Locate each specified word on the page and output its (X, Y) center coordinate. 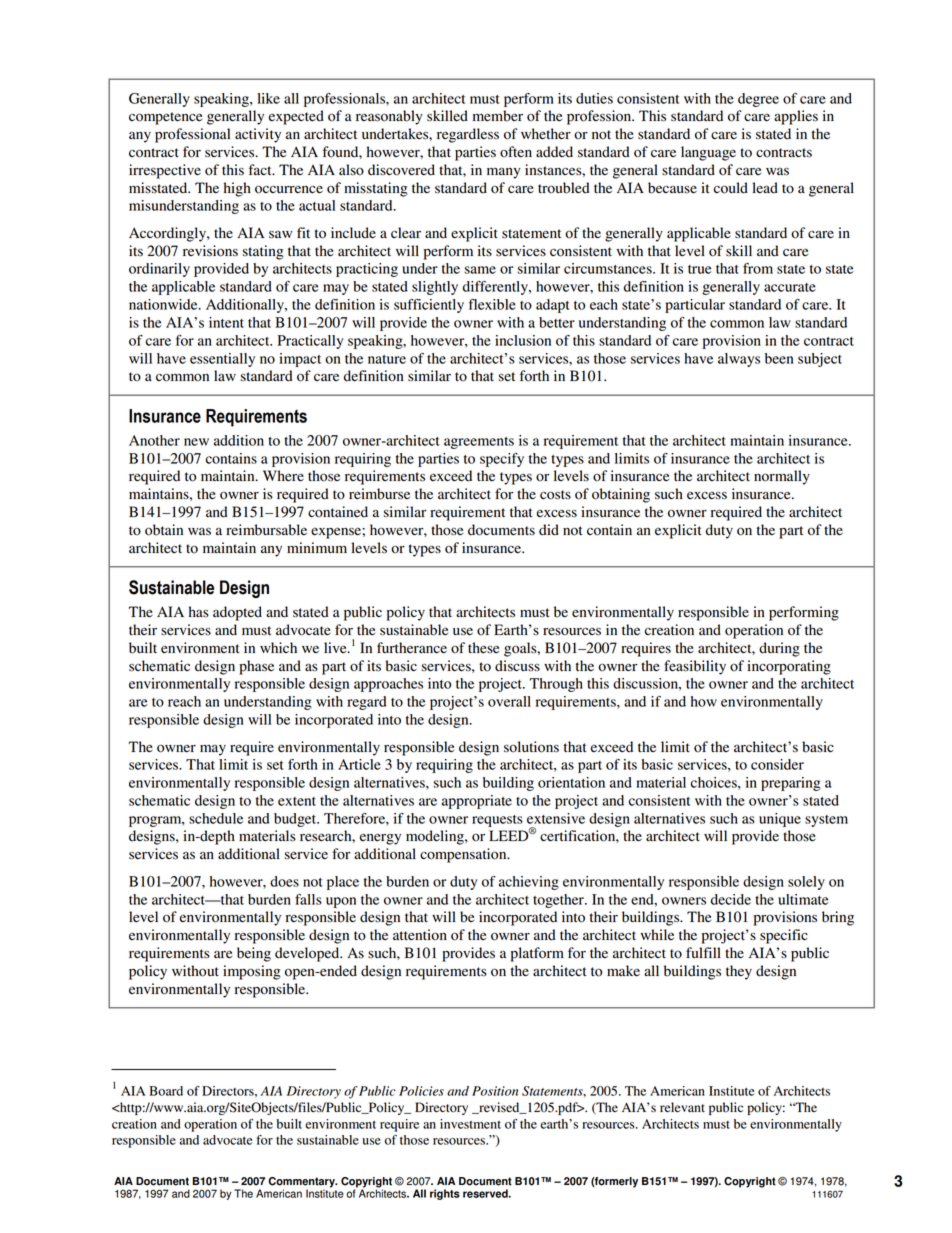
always (739, 360)
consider (777, 764)
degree (758, 100)
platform (537, 954)
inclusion (523, 340)
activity (258, 135)
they (739, 972)
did (549, 530)
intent (226, 322)
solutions (531, 747)
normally (782, 477)
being (254, 954)
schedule (216, 818)
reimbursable (266, 530)
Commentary (302, 1183)
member (498, 116)
